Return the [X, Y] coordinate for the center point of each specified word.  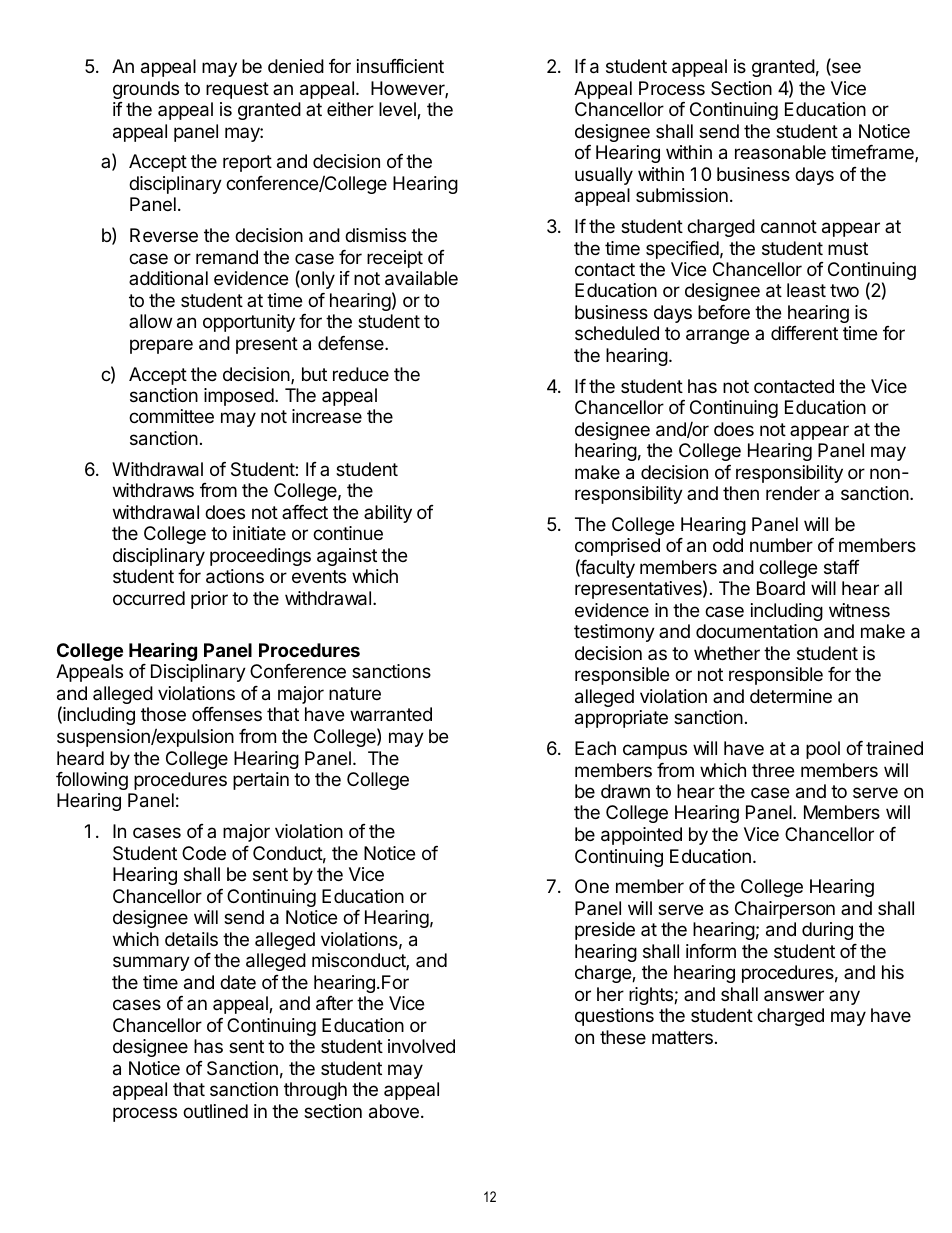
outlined [215, 1111]
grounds [146, 90]
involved [421, 1046]
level [398, 110]
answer [794, 995]
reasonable [780, 152]
